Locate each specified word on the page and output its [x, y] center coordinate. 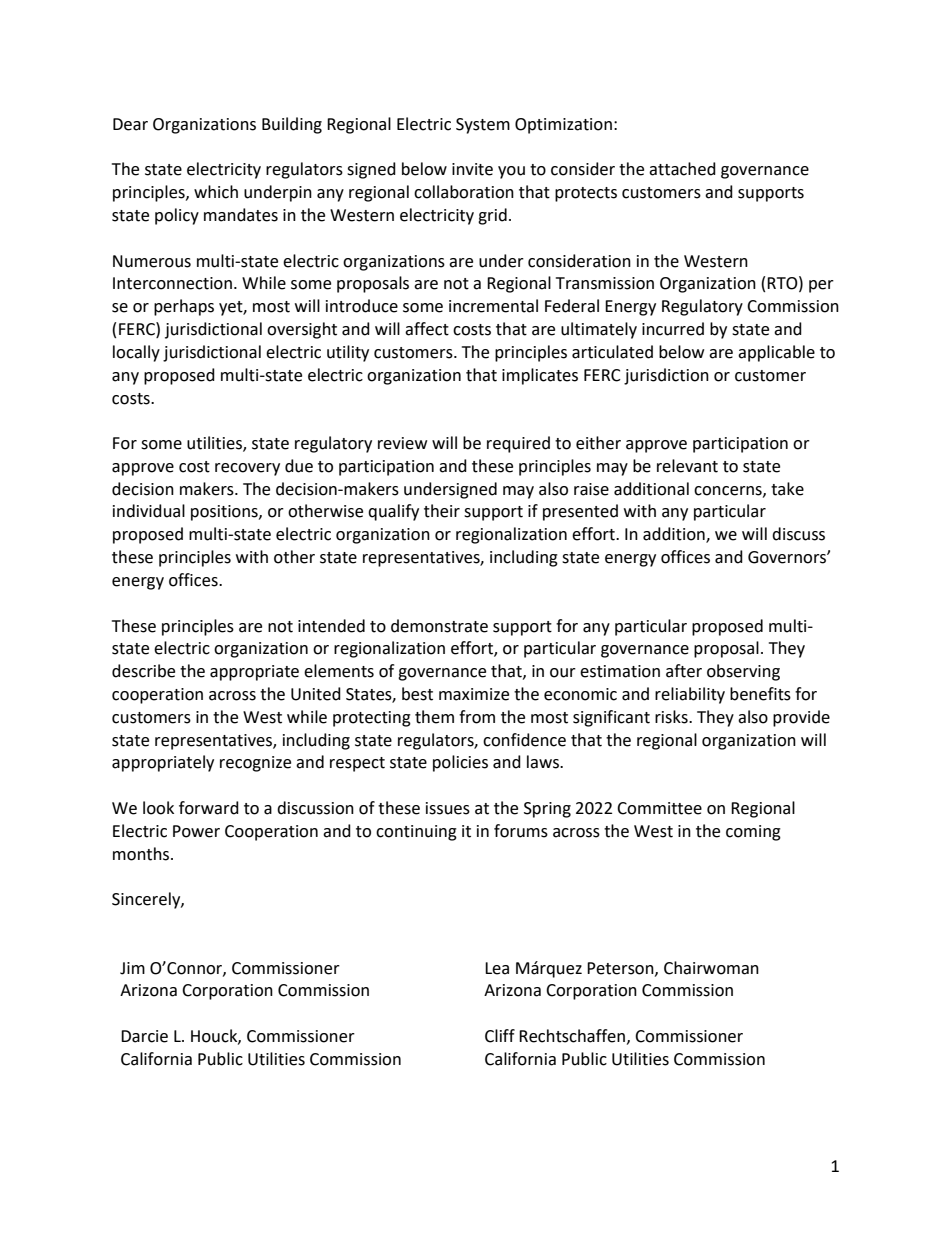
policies [460, 763]
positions [225, 513]
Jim [132, 968]
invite [472, 169]
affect [427, 329]
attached [682, 169]
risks [672, 717]
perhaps [184, 307]
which [216, 192]
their [442, 511]
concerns [729, 491]
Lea [497, 968]
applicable [776, 353]
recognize [255, 764]
